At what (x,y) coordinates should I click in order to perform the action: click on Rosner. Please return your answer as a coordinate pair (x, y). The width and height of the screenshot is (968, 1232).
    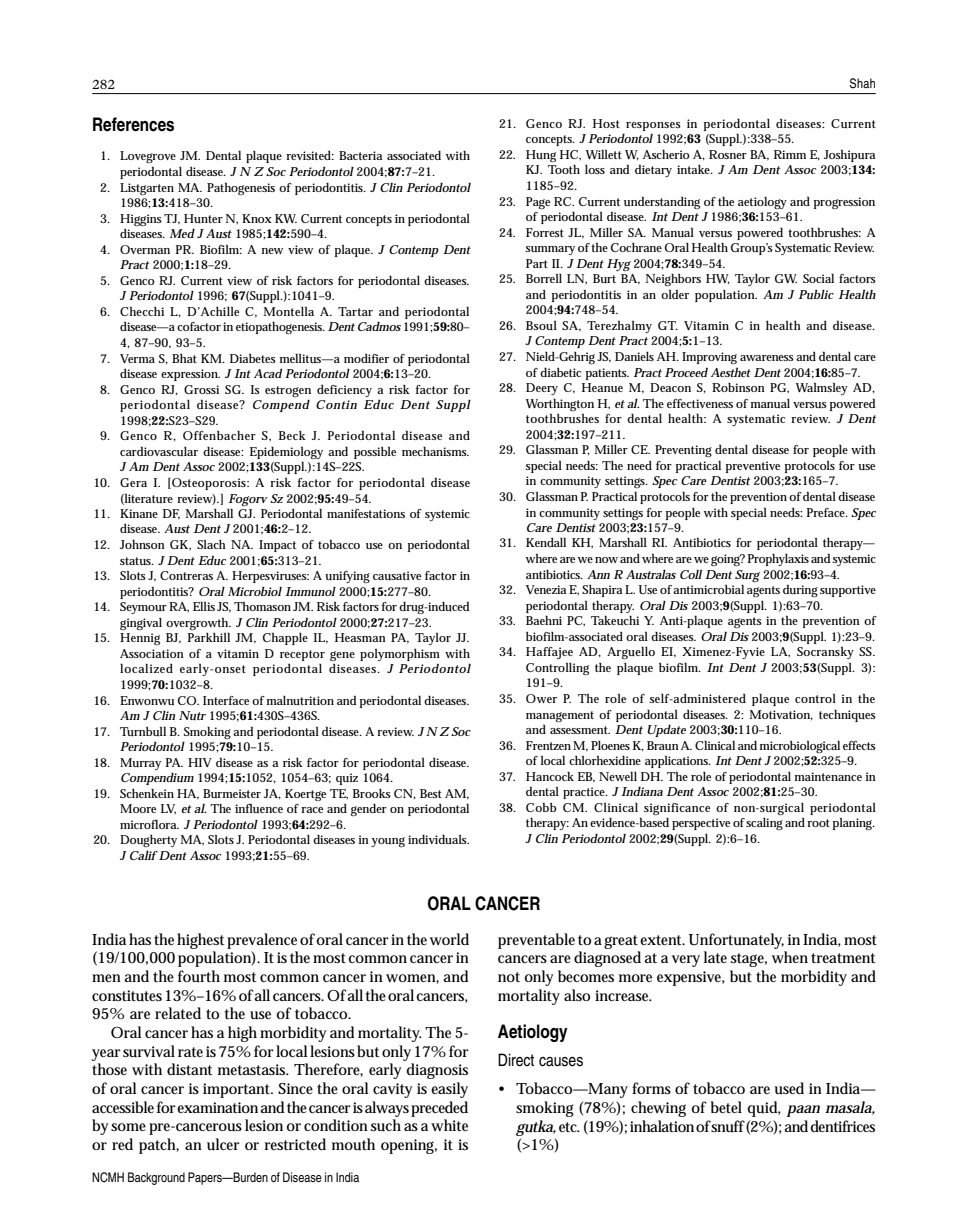
    Looking at the image, I should click on (728, 154).
